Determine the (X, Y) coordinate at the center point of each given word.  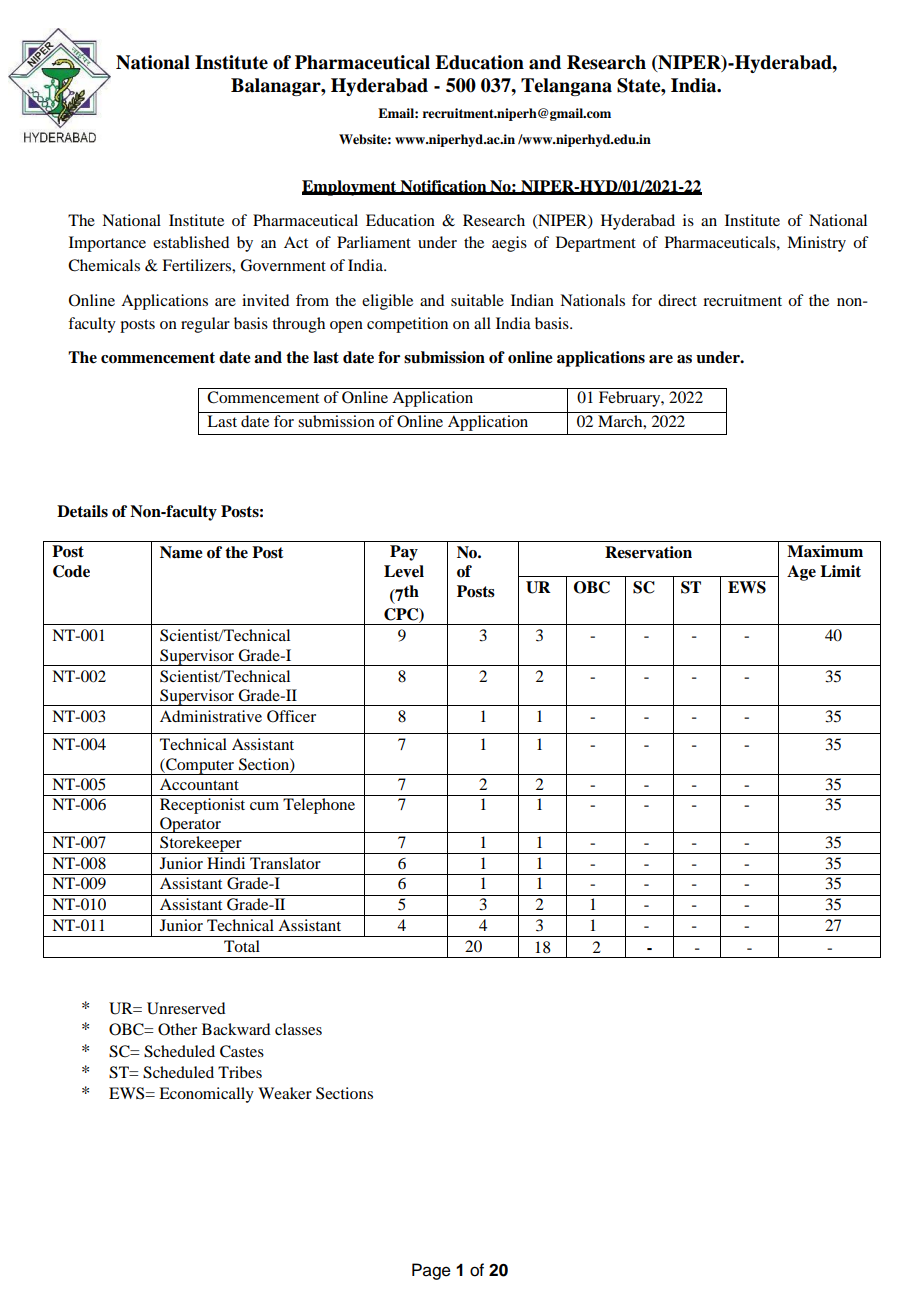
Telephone (319, 806)
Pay (404, 553)
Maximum (825, 551)
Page (431, 1271)
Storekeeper (201, 845)
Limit (840, 571)
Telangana (566, 87)
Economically (206, 1095)
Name (181, 552)
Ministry (816, 244)
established (191, 242)
